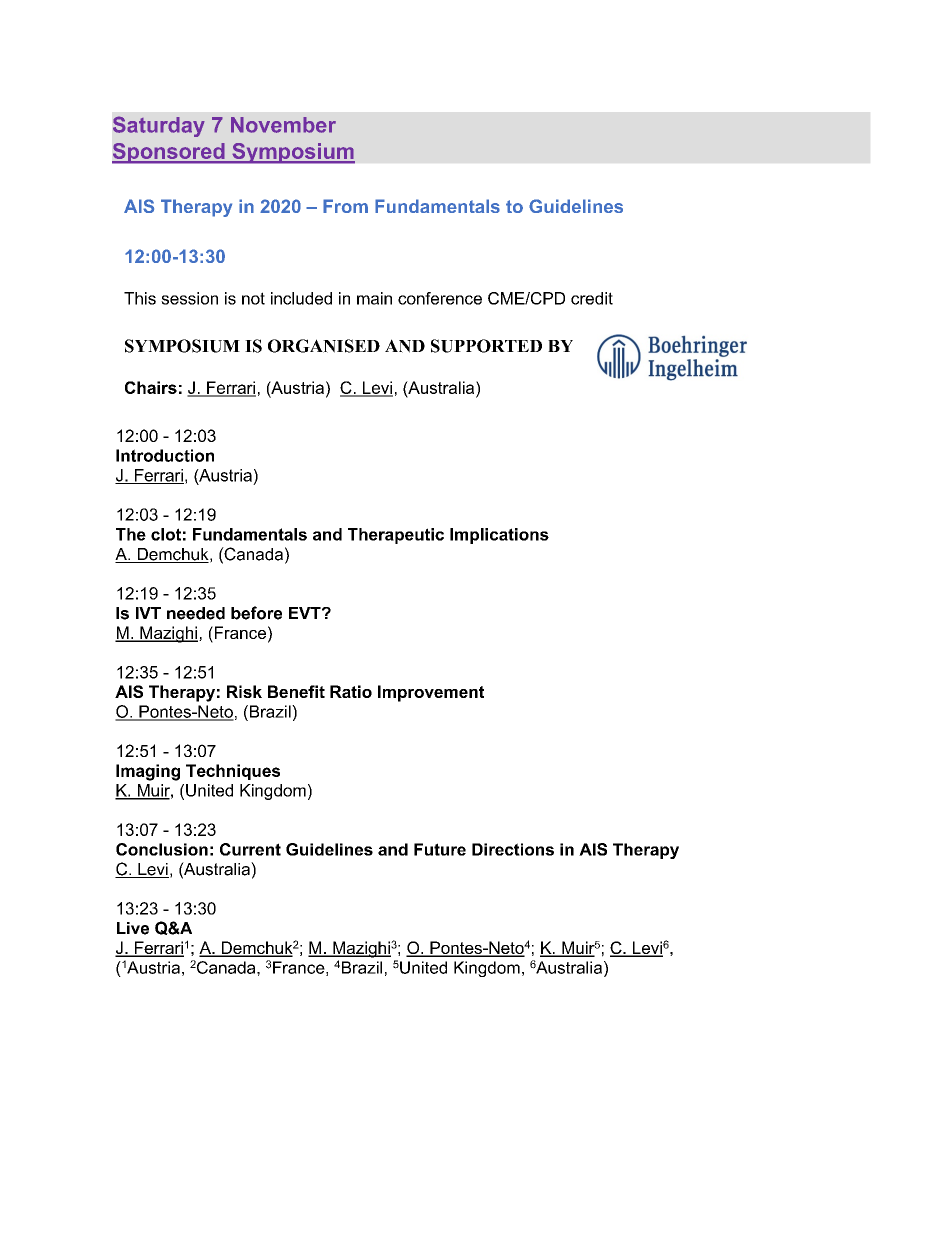  What do you see at coordinates (486, 346) in the screenshot?
I see `SUPPORTED` at bounding box center [486, 346].
